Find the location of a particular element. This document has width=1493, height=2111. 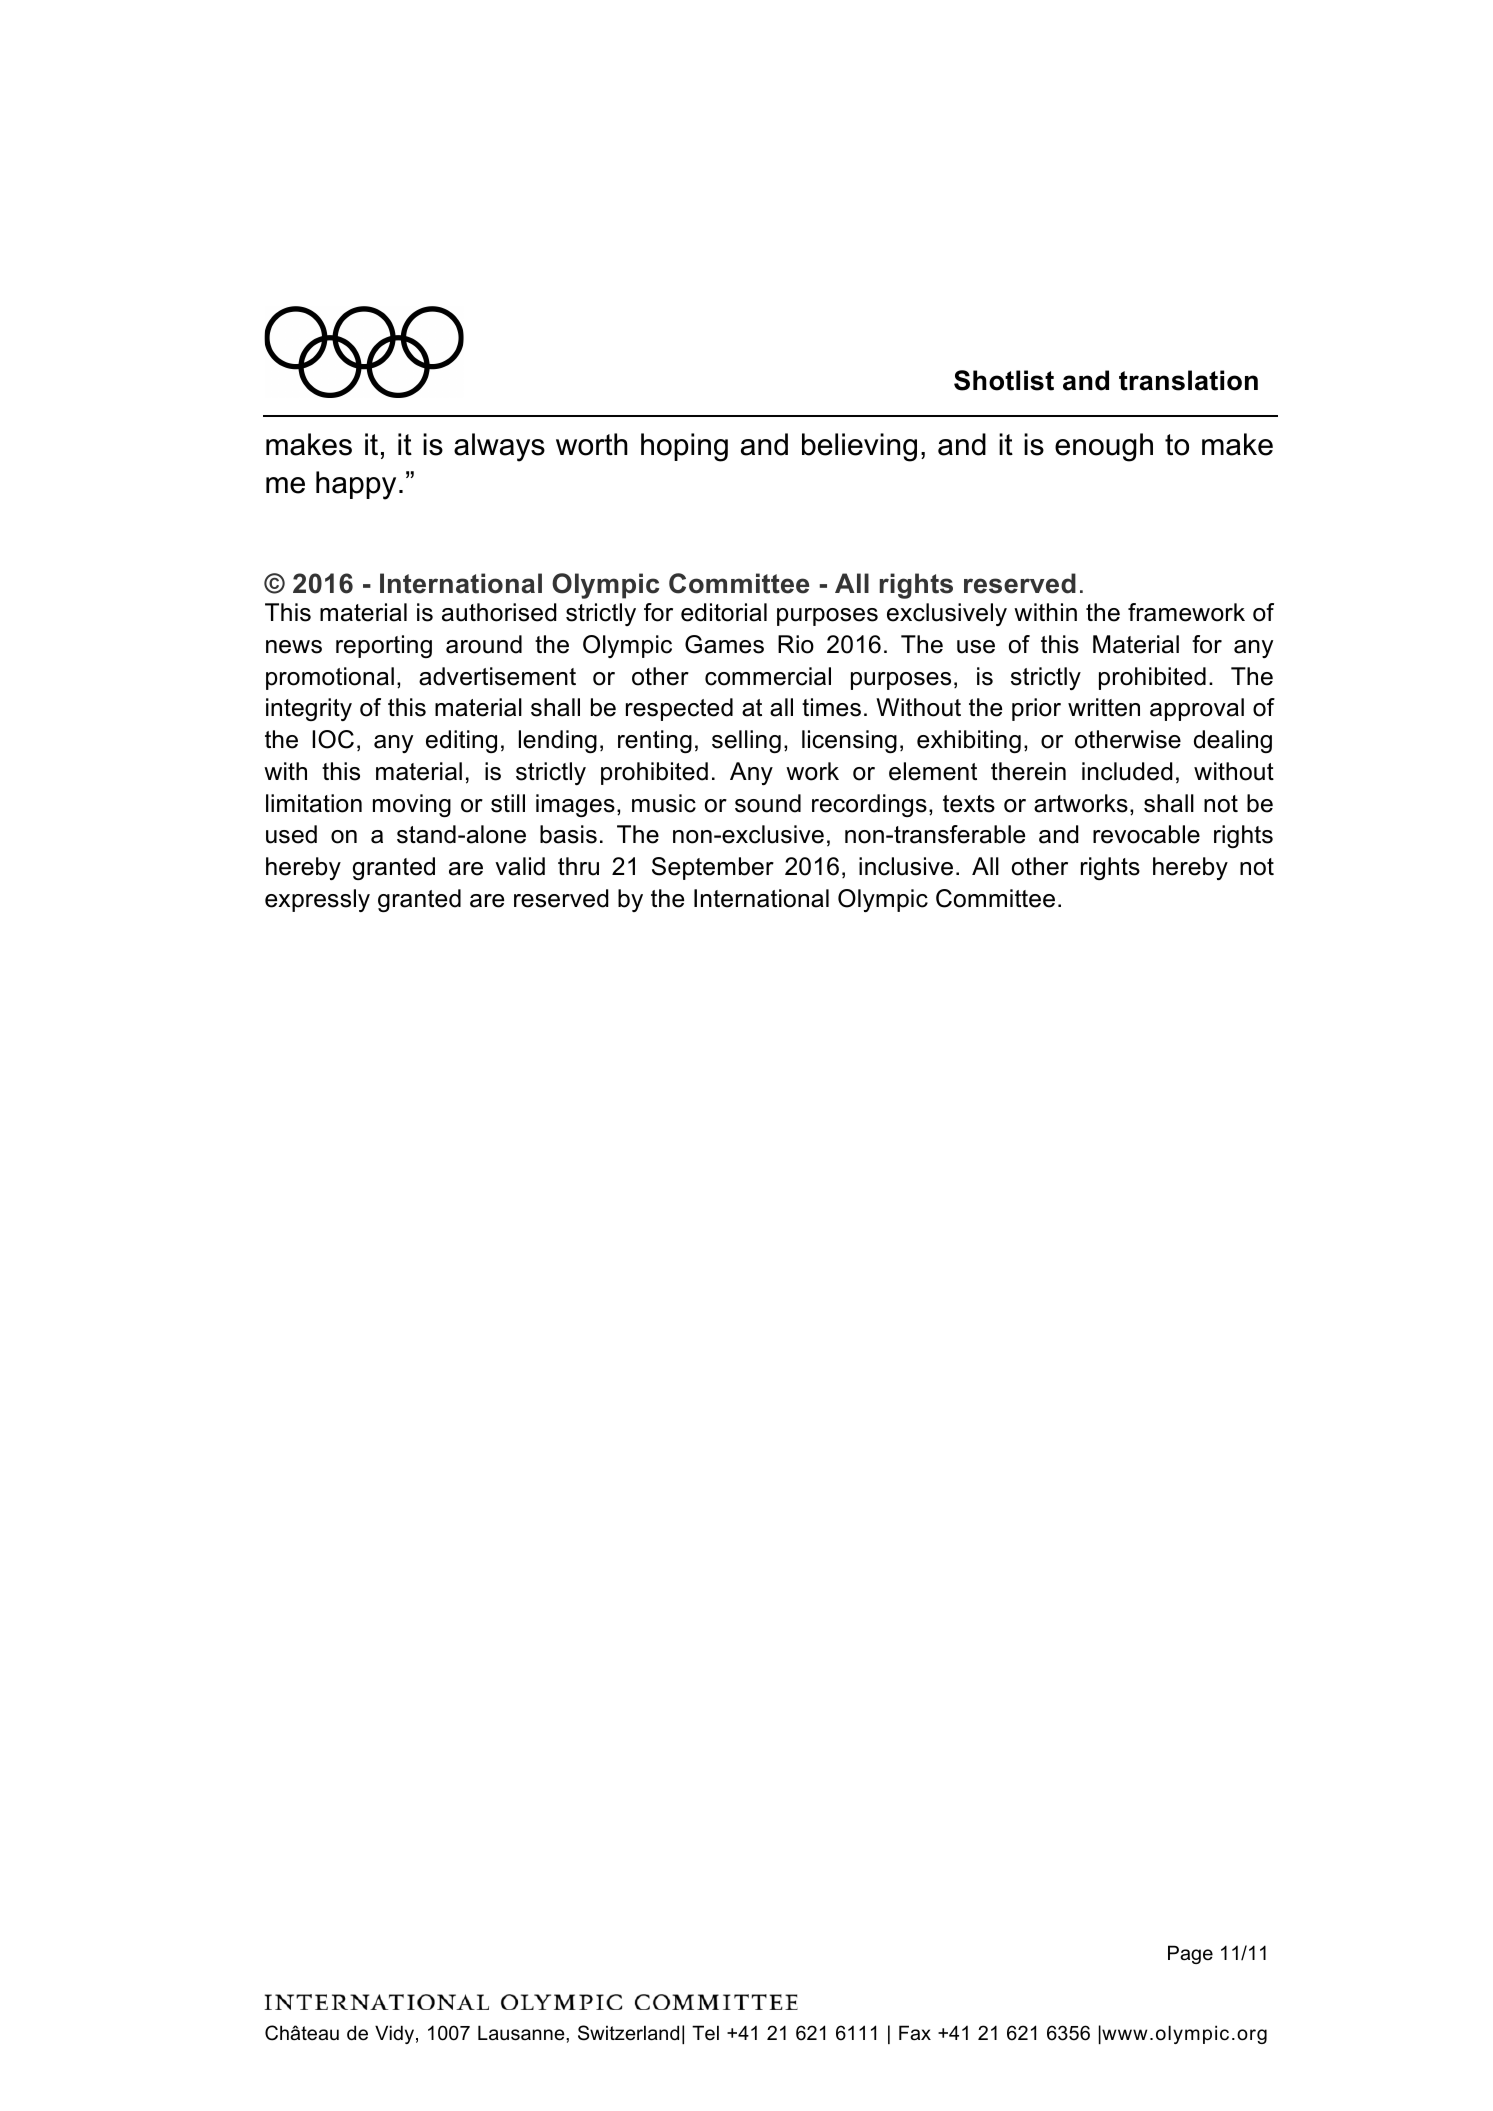

expressly is located at coordinates (317, 900).
